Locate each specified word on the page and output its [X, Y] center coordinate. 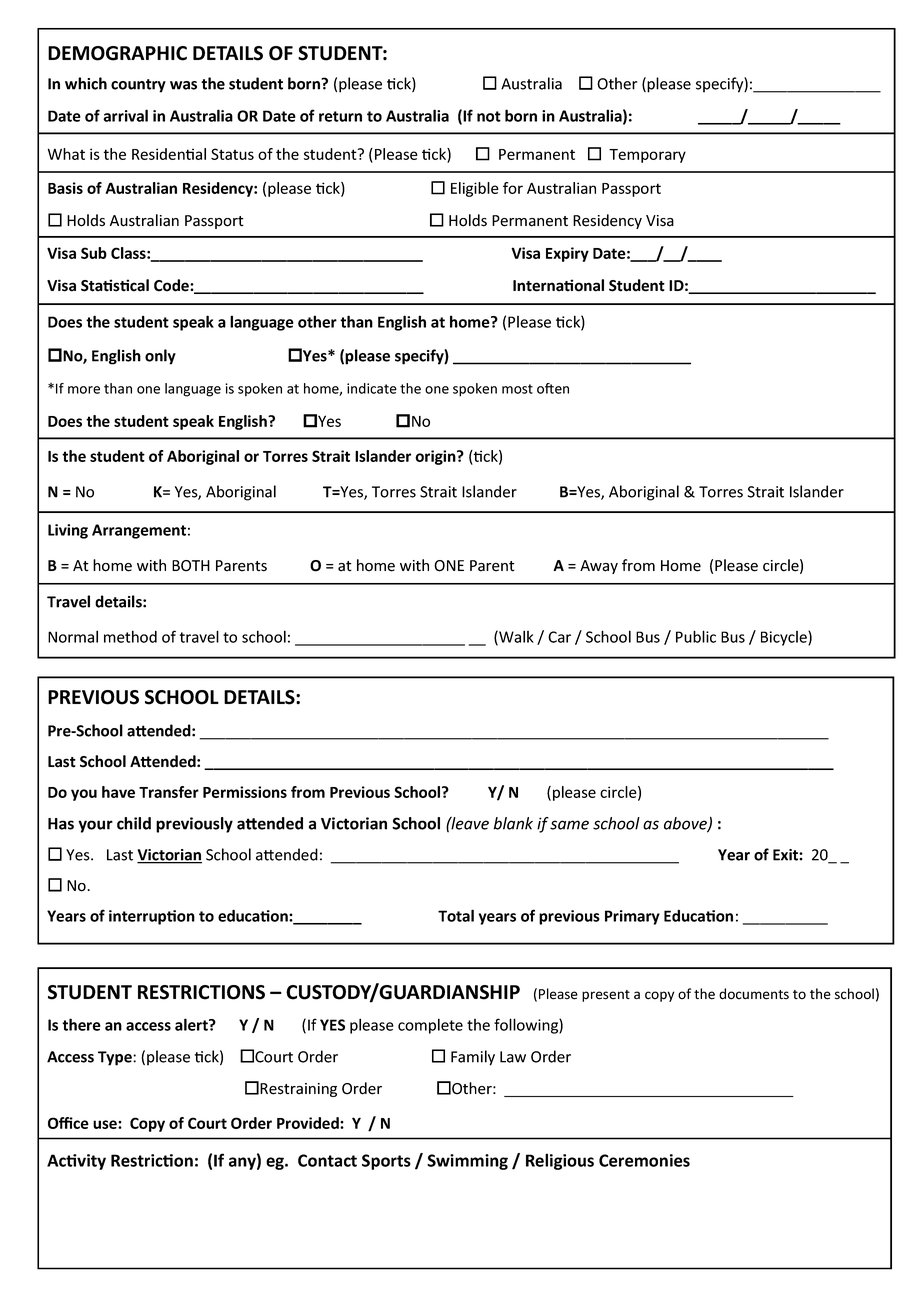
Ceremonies [644, 1160]
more [84, 390]
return [340, 116]
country [138, 86]
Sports [386, 1162]
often [553, 388]
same [569, 825]
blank [513, 823]
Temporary [647, 156]
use [106, 1124]
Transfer [169, 792]
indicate [372, 388]
